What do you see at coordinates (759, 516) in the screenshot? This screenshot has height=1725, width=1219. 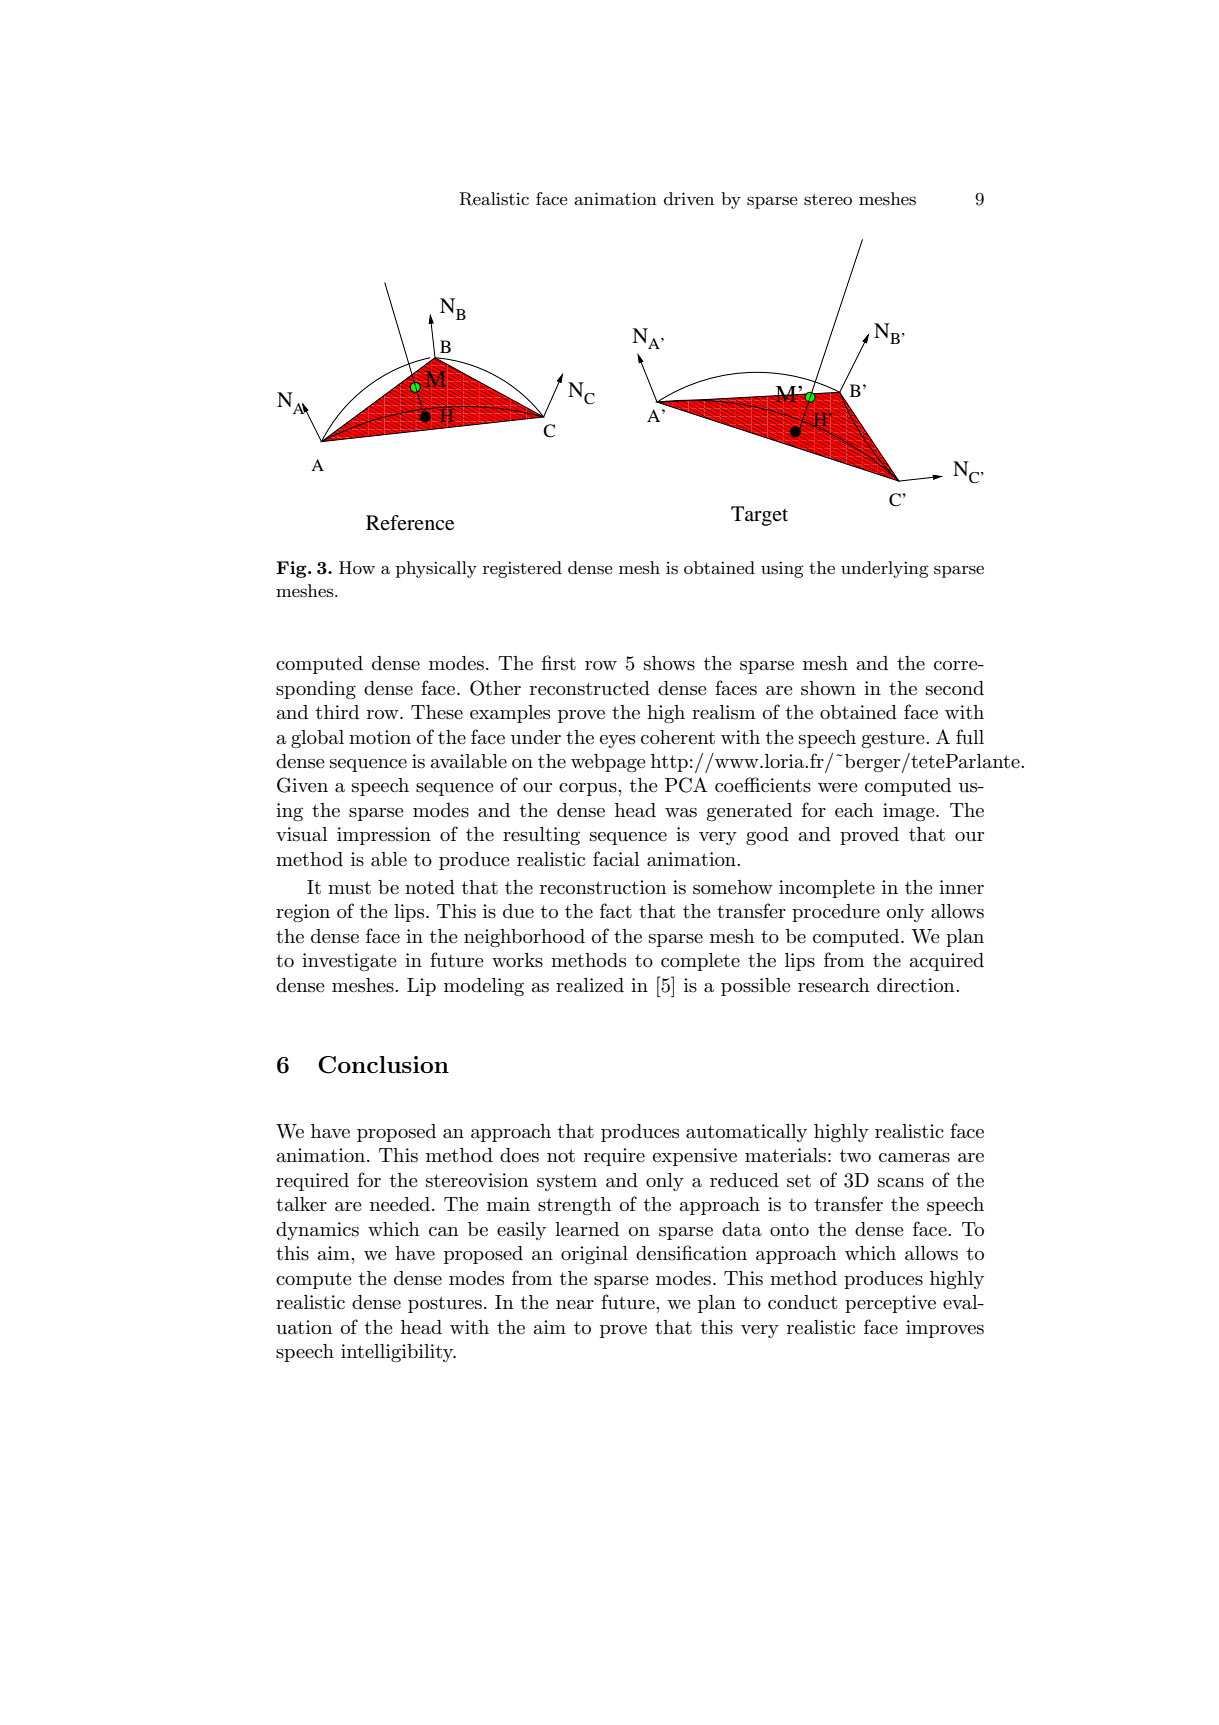 I see `Target` at bounding box center [759, 516].
